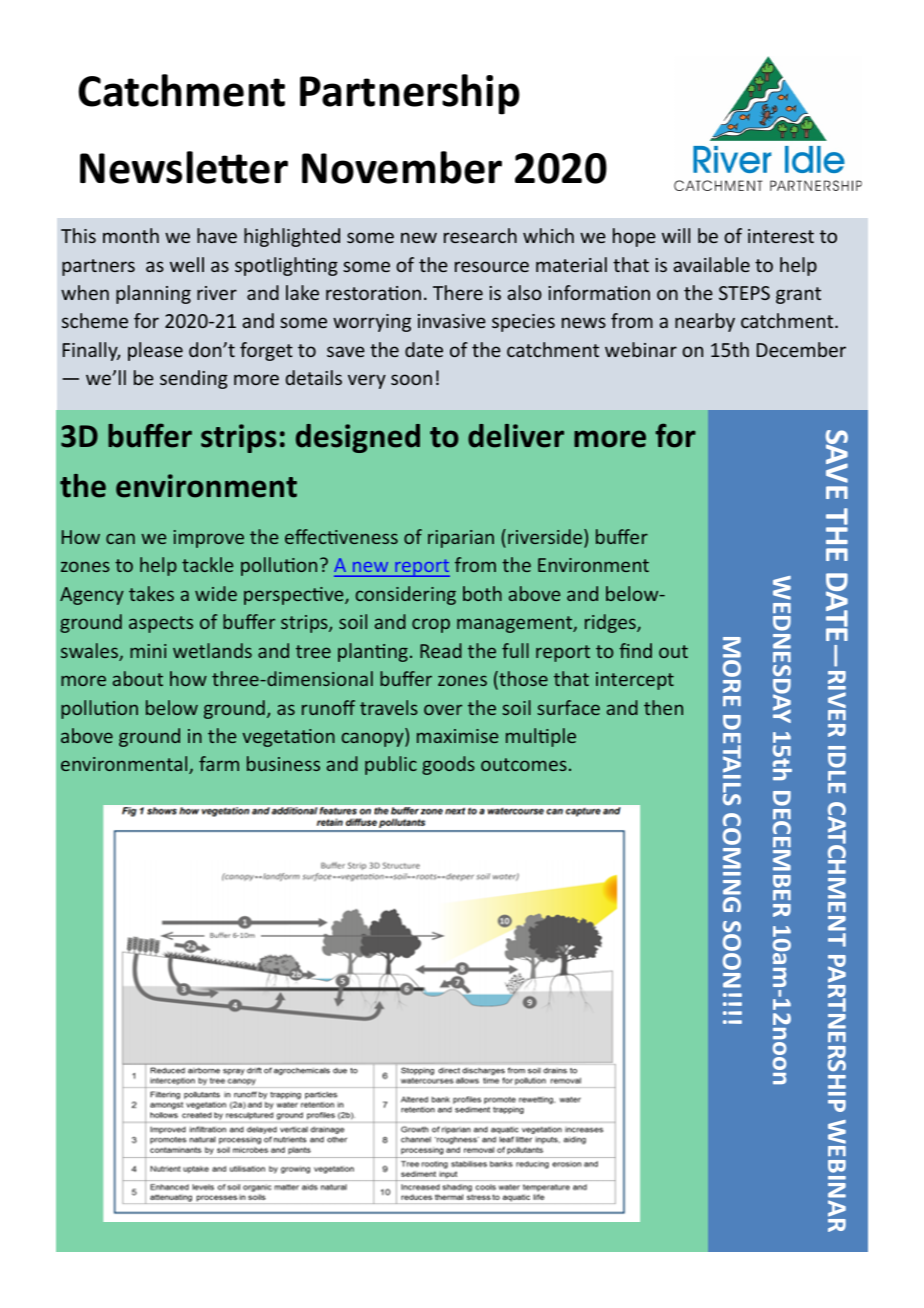  I want to click on deliver, so click(516, 436).
